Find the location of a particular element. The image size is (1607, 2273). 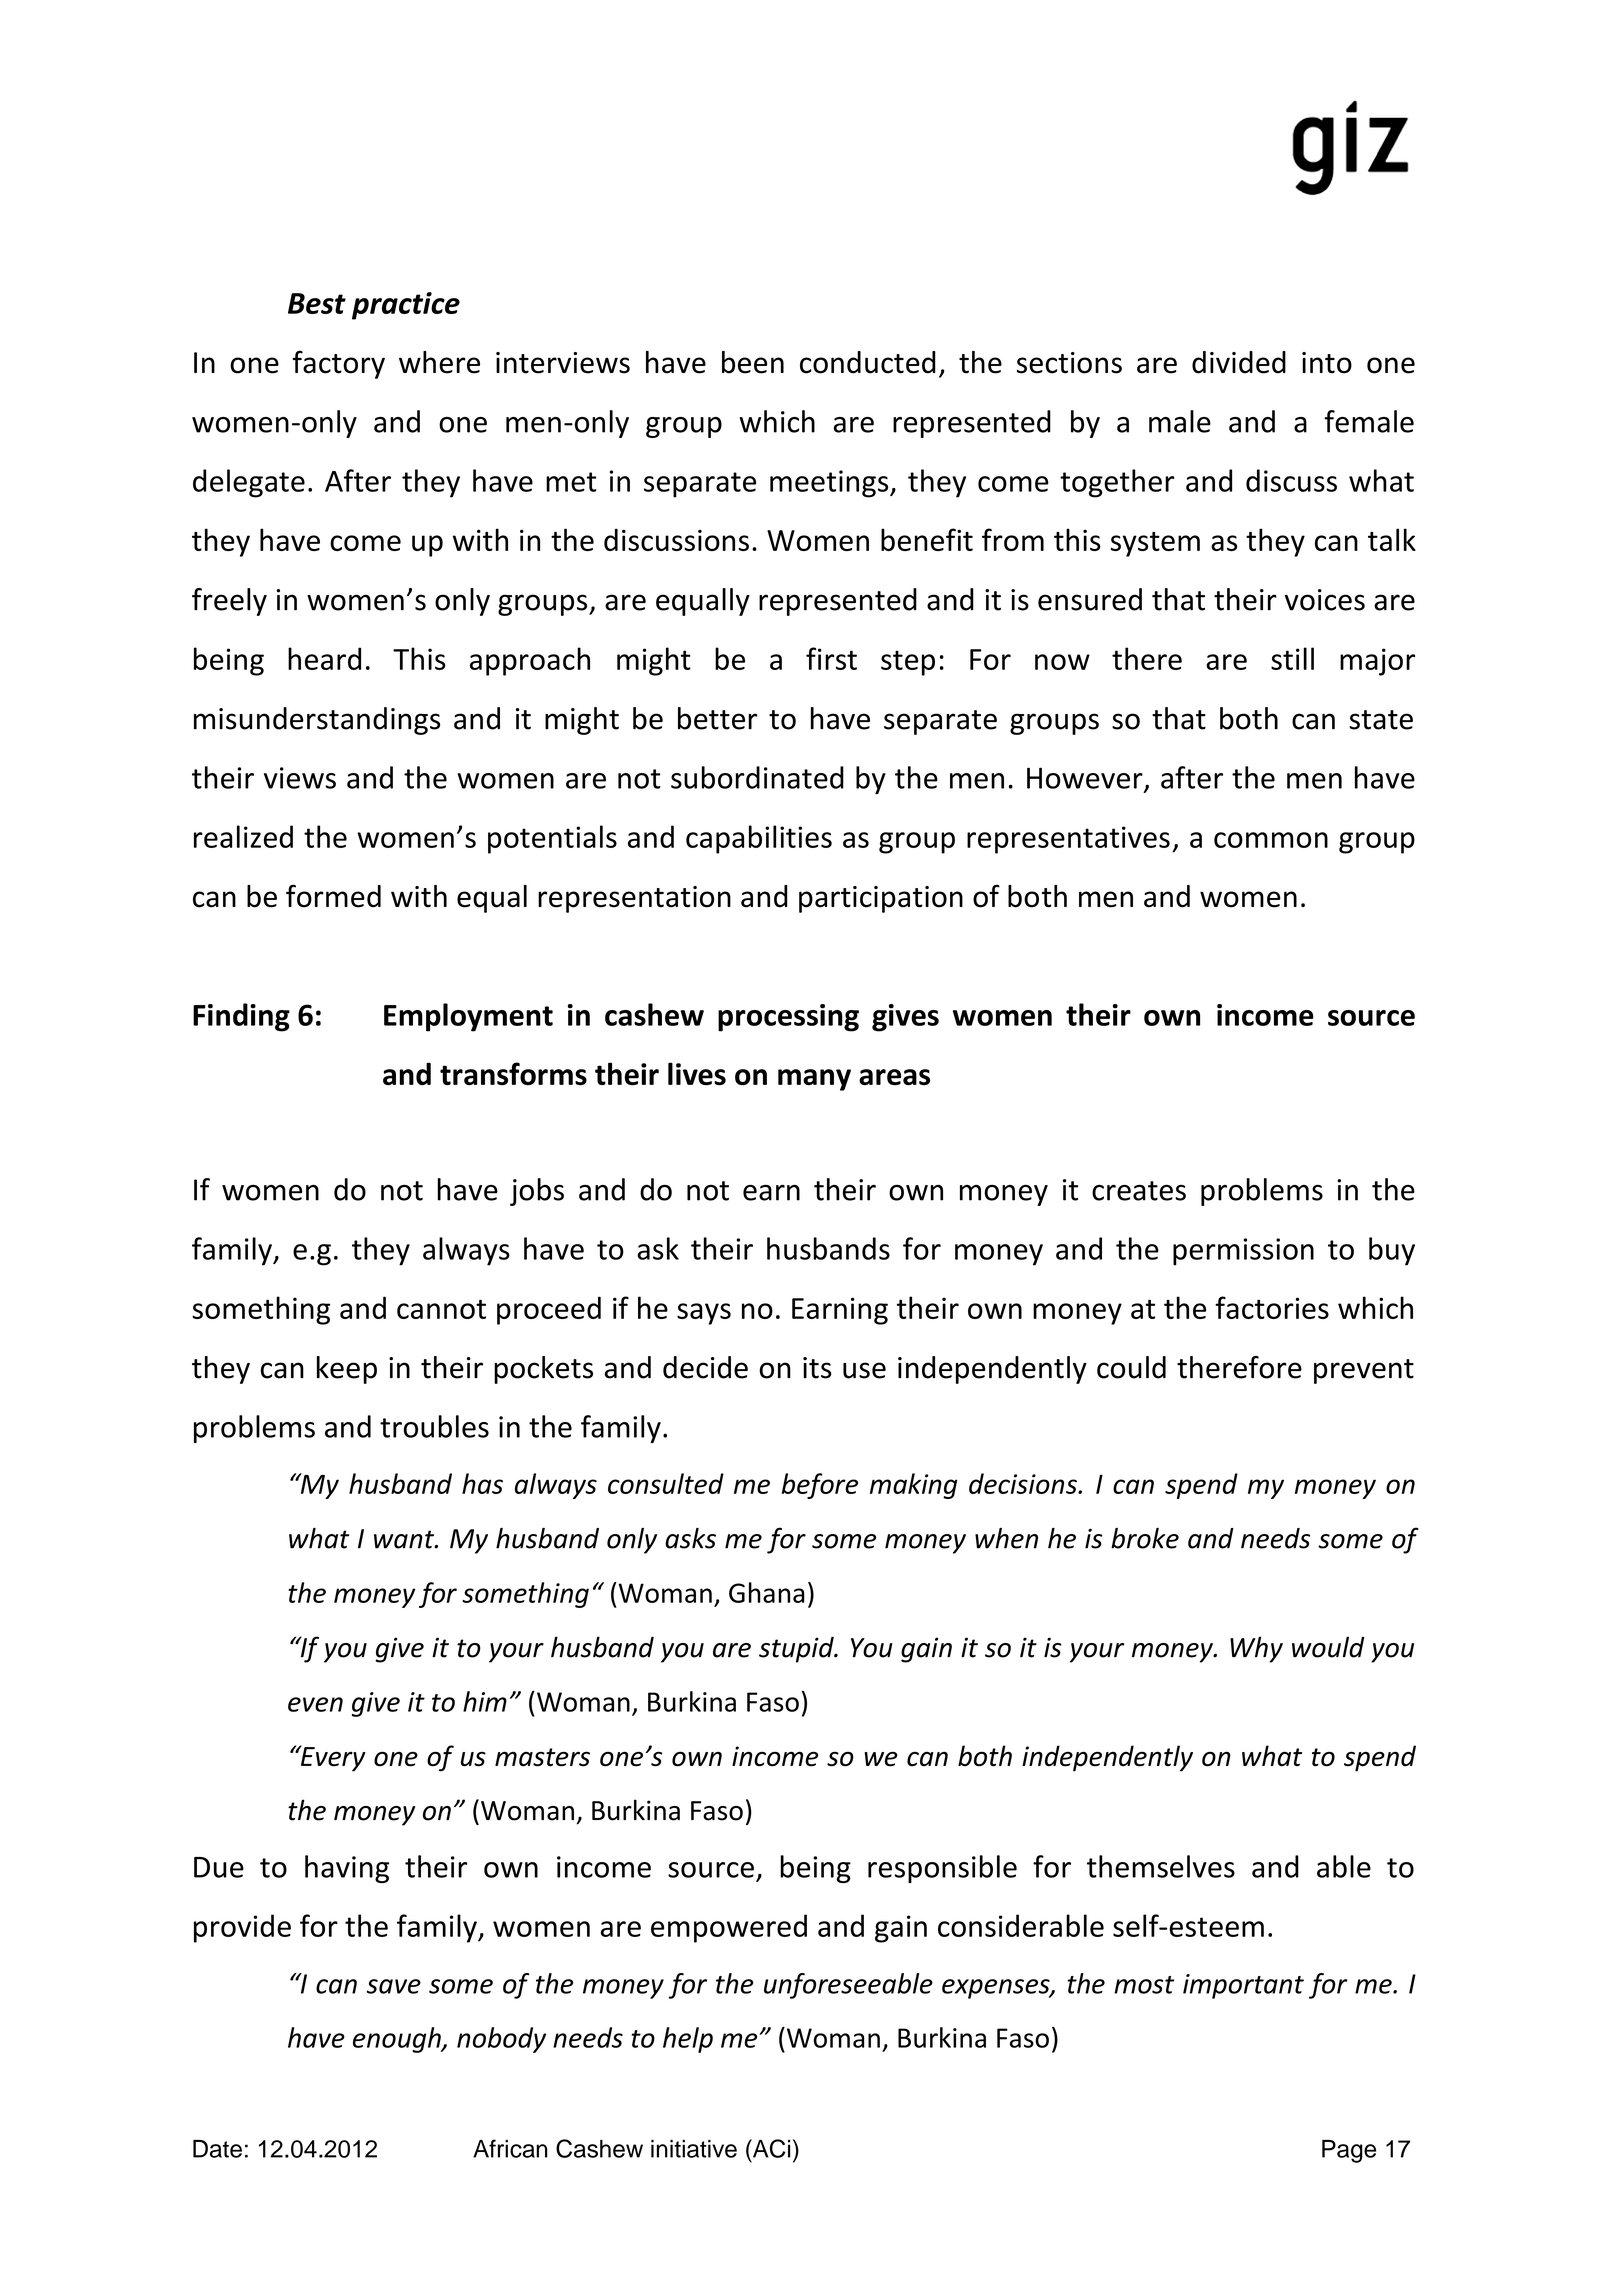

factory is located at coordinates (339, 364).
